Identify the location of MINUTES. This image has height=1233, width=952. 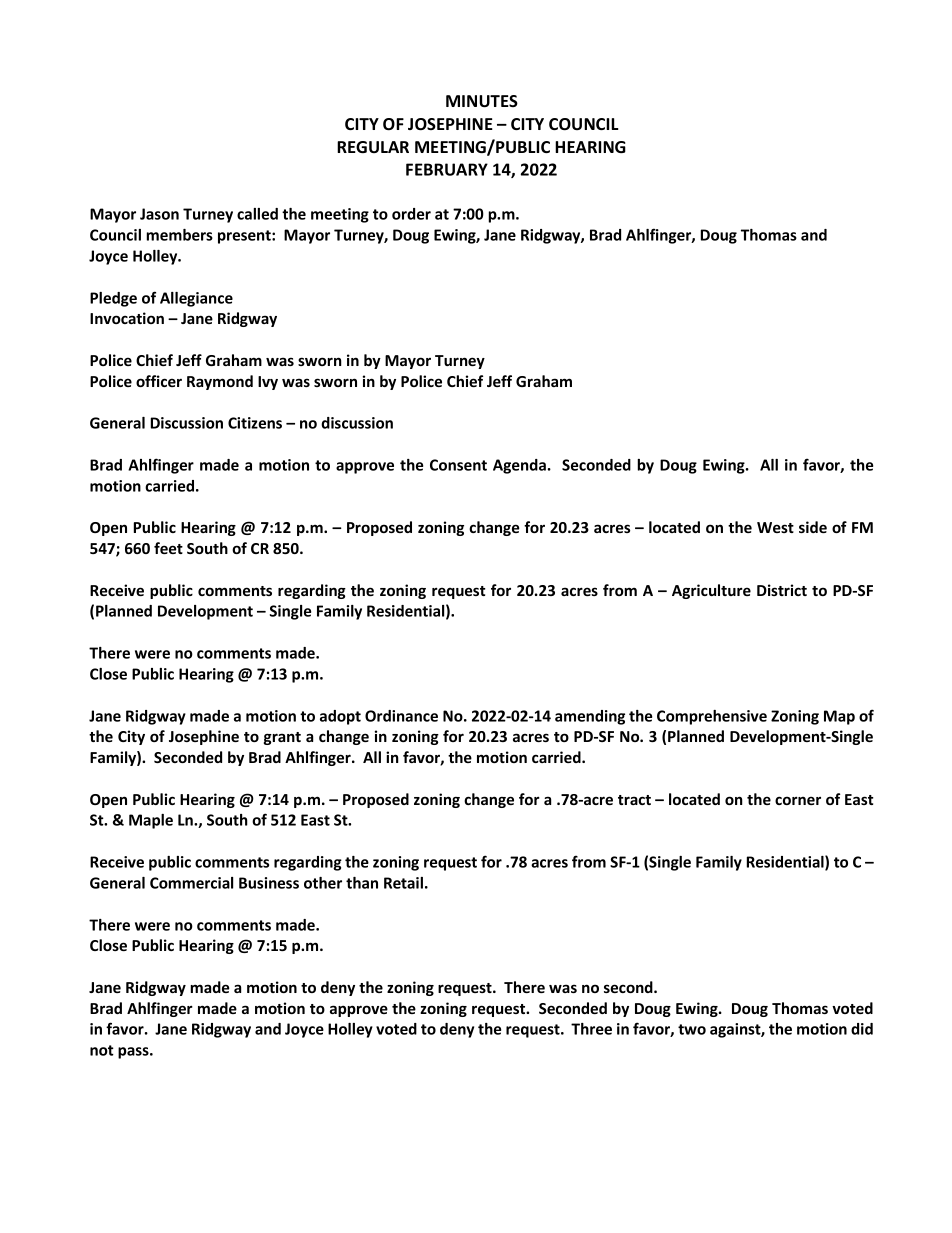
(482, 101).
